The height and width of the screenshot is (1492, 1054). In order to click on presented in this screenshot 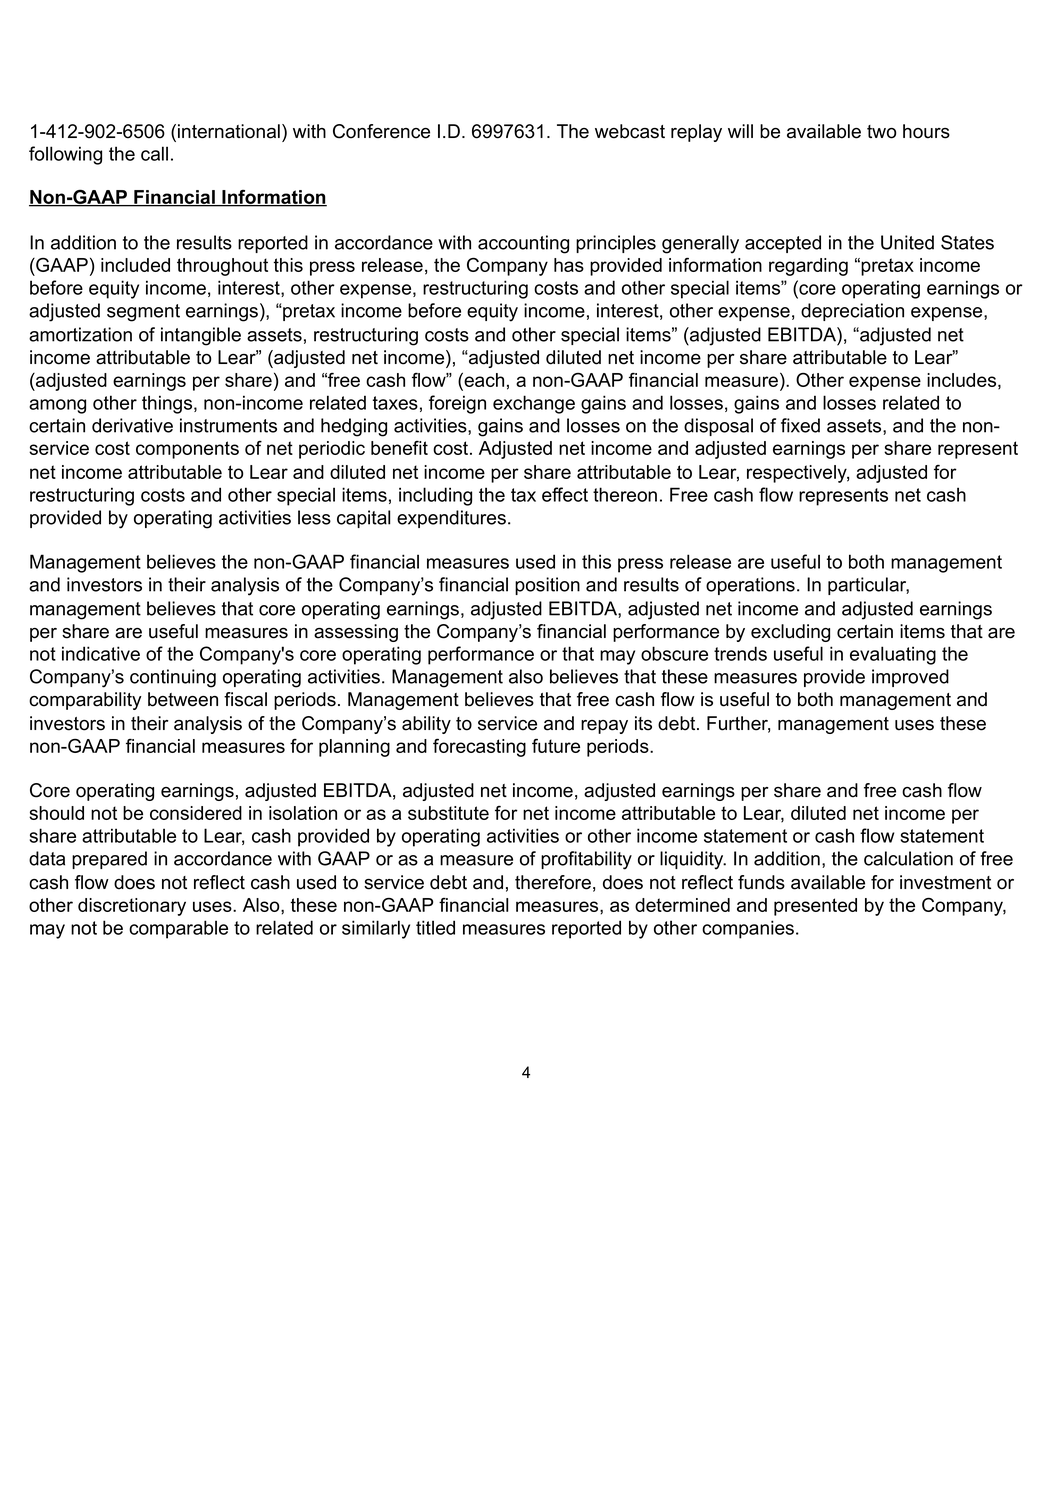, I will do `click(815, 907)`.
